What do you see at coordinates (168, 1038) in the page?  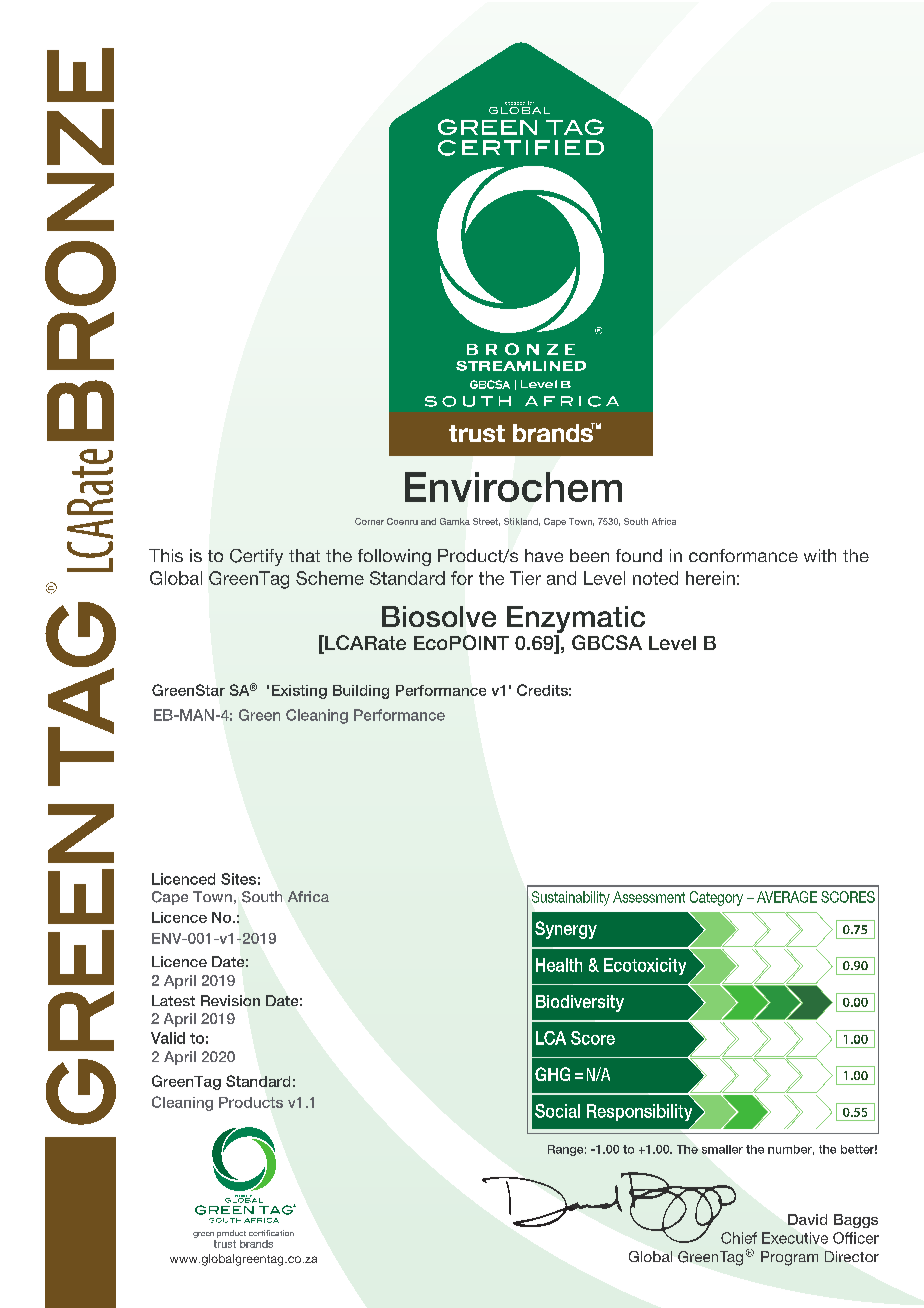 I see `Valid` at bounding box center [168, 1038].
